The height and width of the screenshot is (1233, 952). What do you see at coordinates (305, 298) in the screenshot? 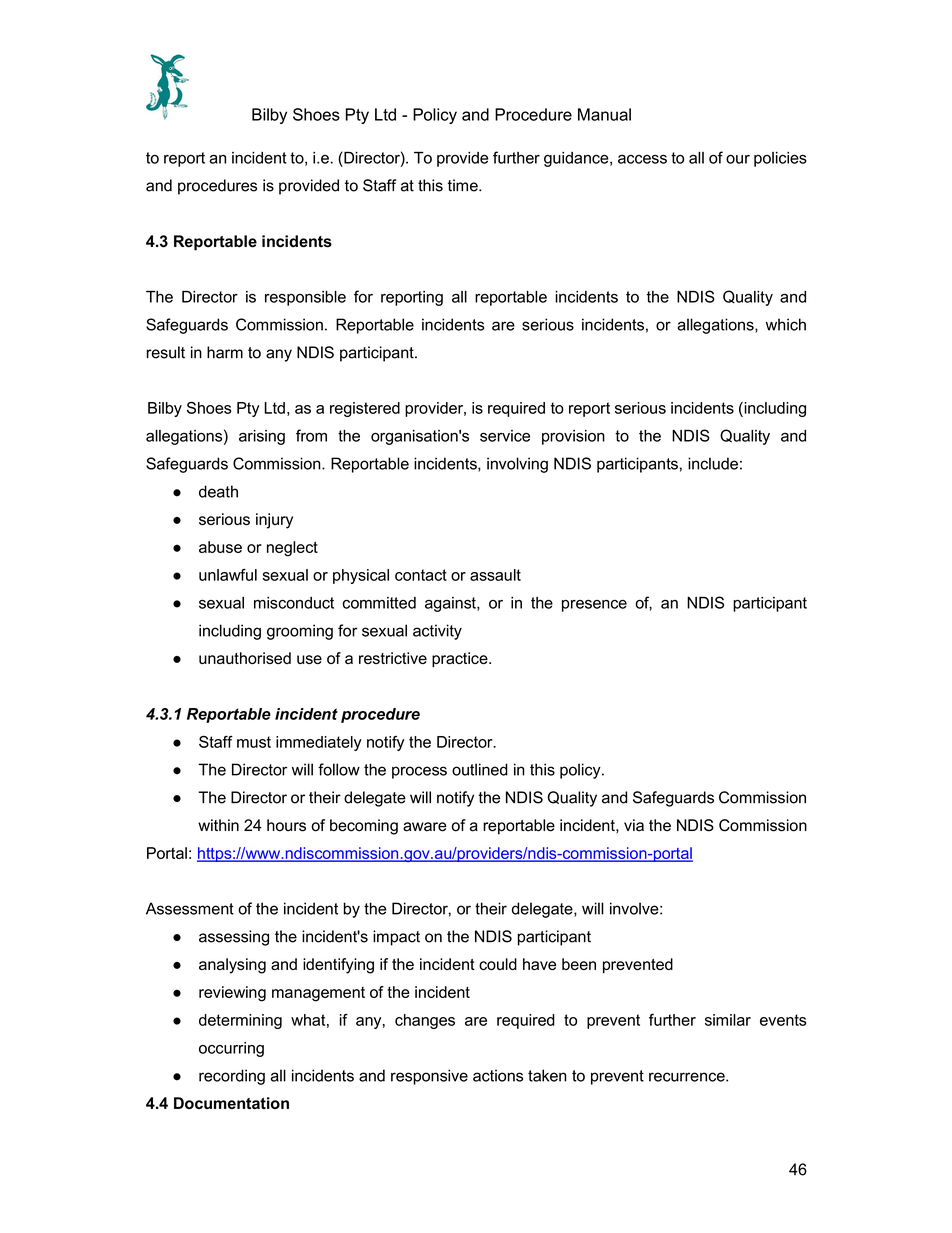
I see `responsible` at bounding box center [305, 298].
